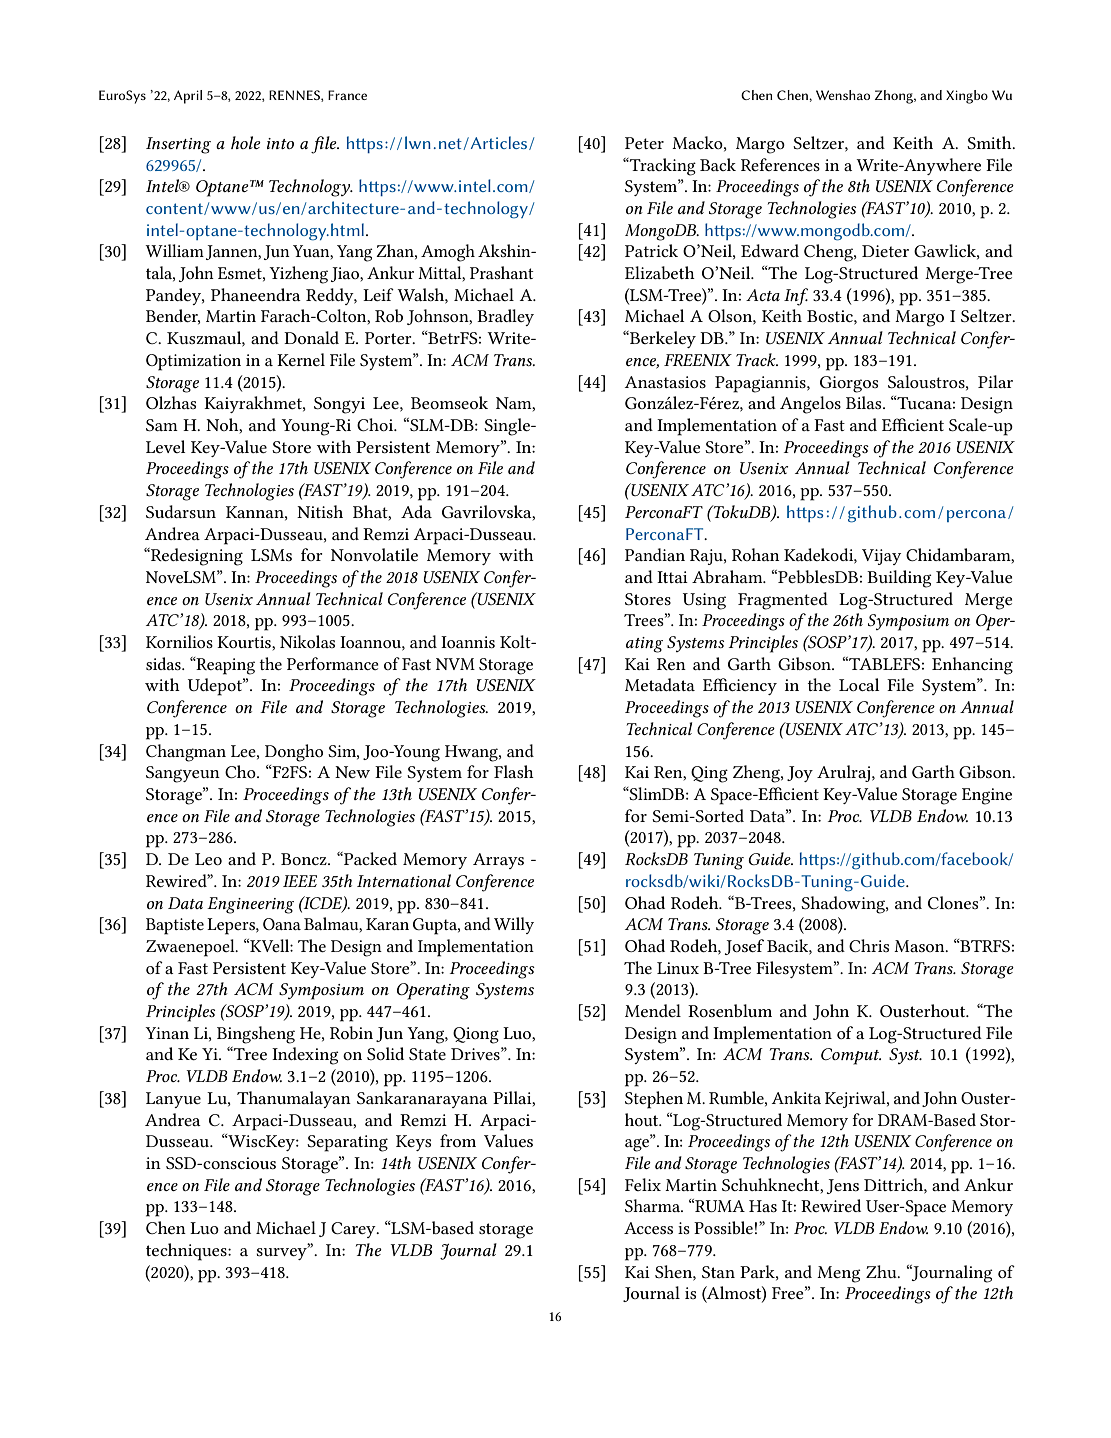 This image has height=1438, width=1111. I want to click on hole, so click(246, 142).
